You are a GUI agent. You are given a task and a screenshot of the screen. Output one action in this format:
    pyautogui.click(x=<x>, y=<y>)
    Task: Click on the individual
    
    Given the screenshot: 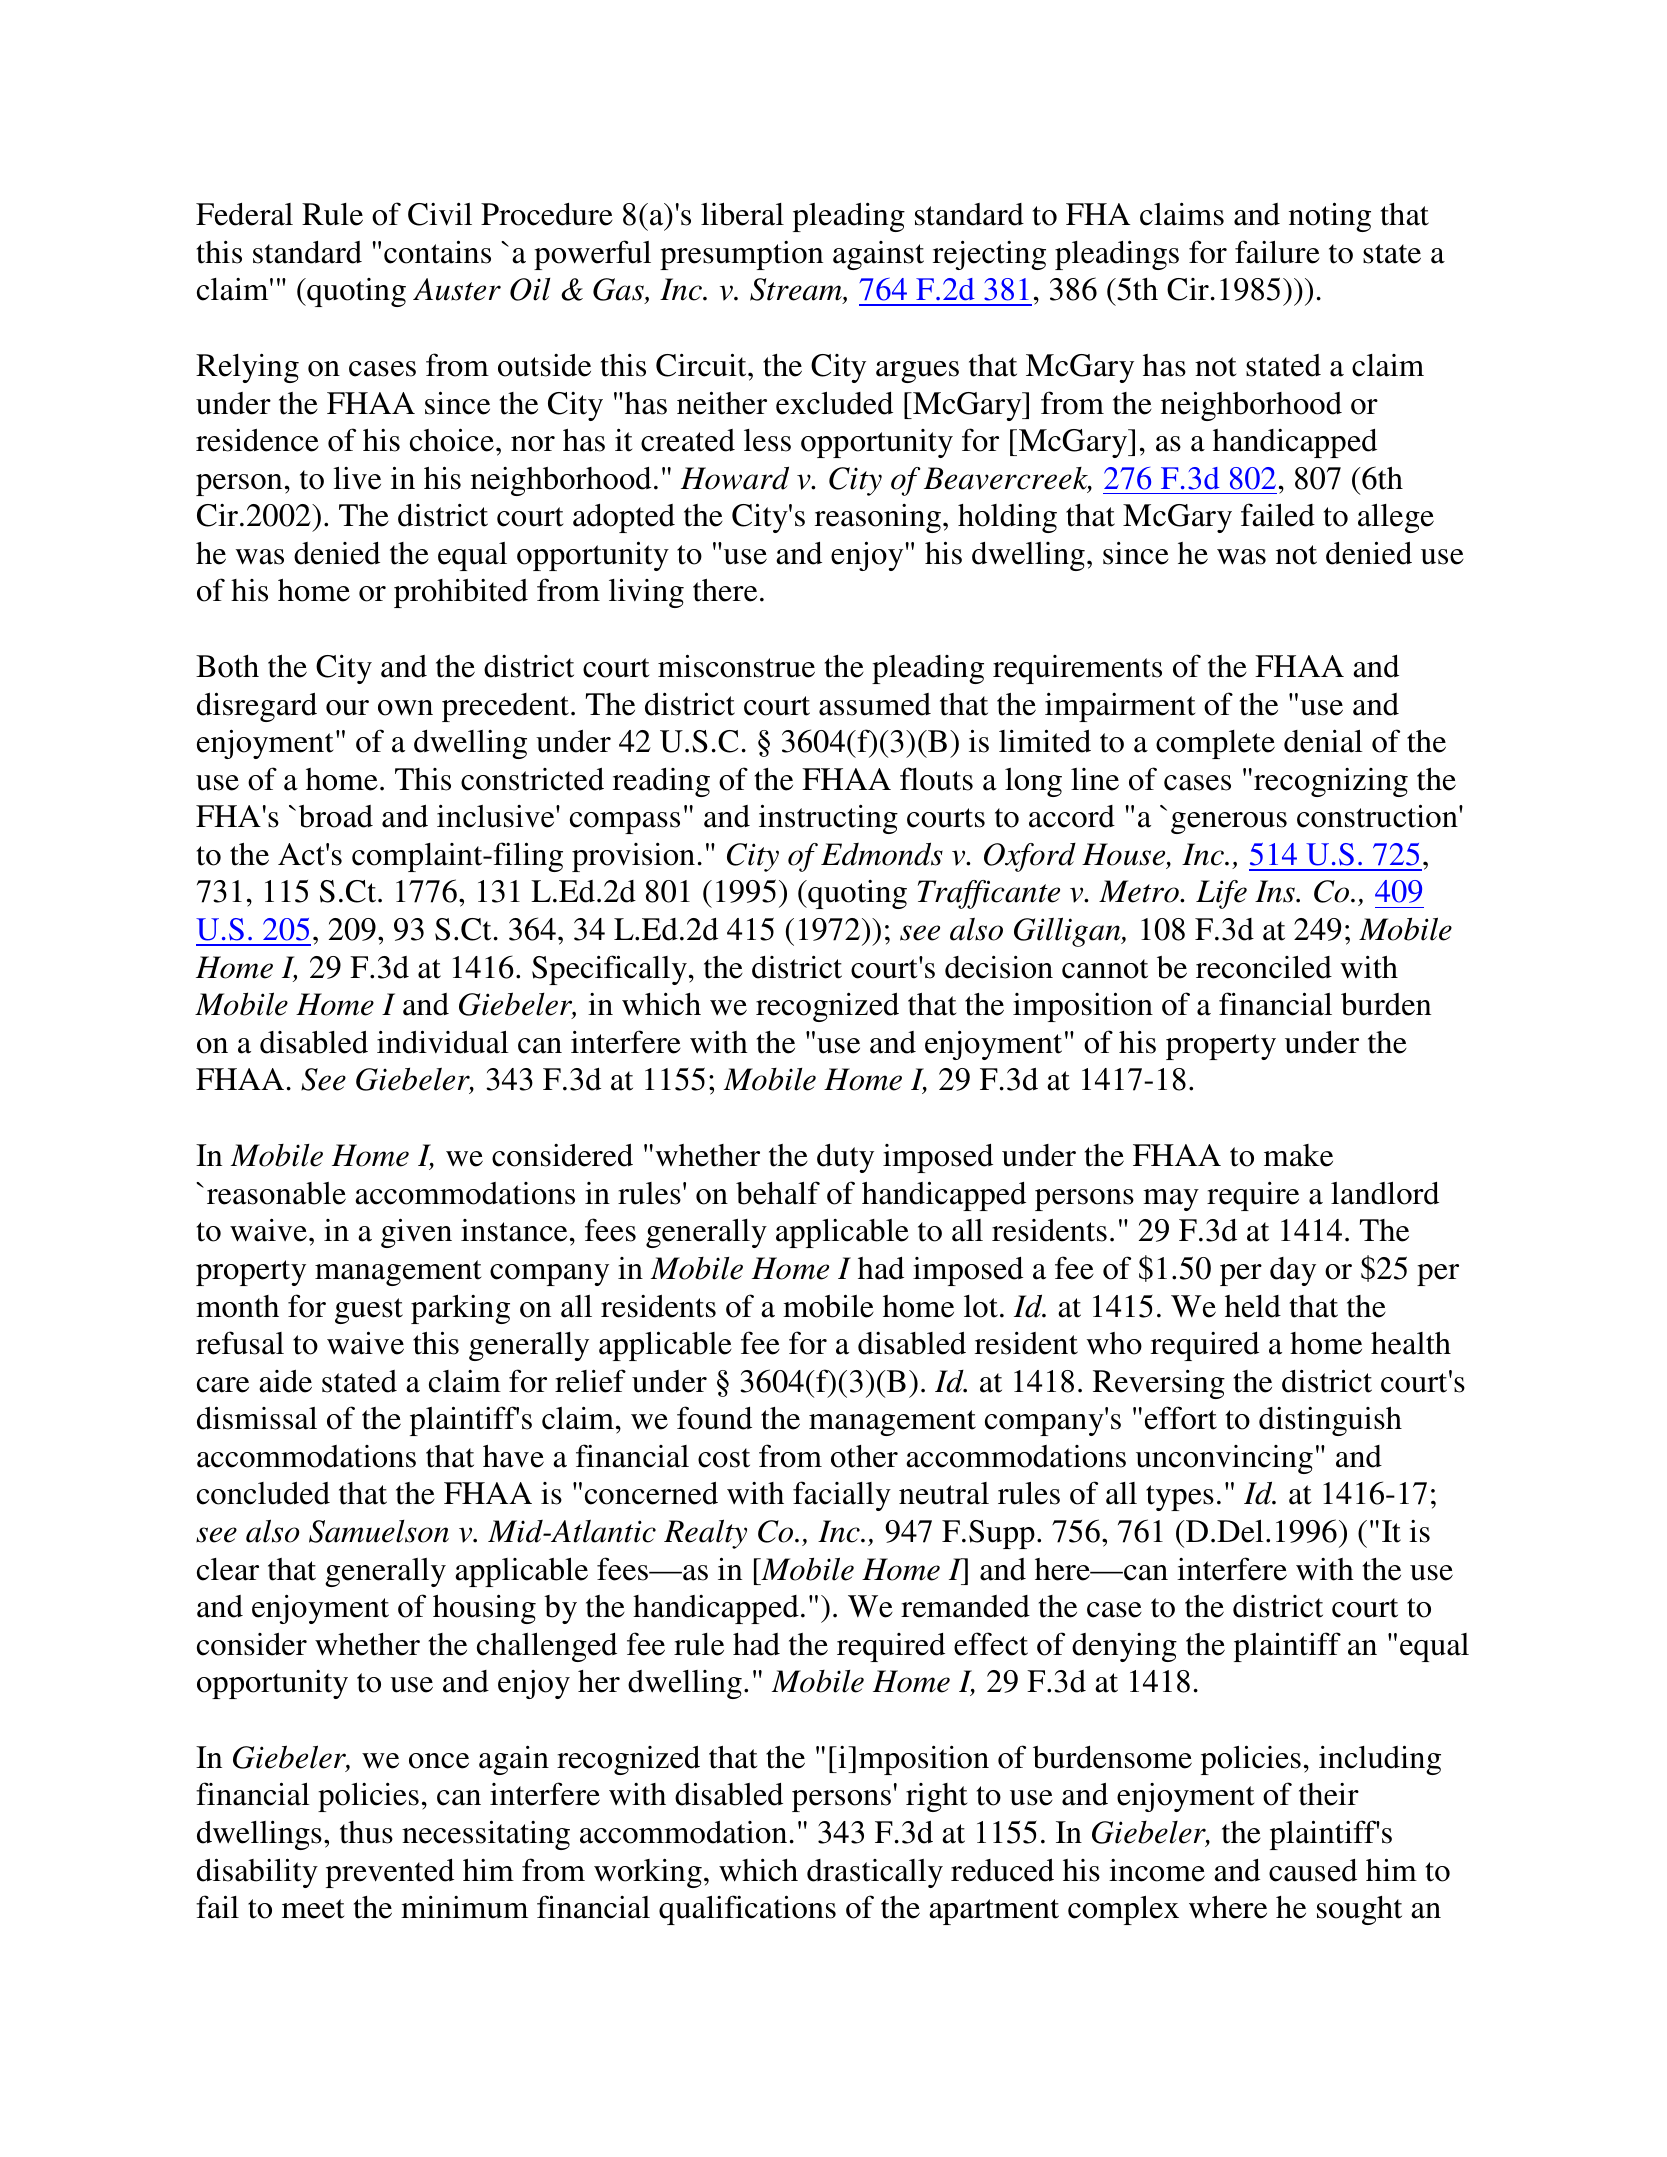 What is the action you would take?
    pyautogui.click(x=443, y=1042)
